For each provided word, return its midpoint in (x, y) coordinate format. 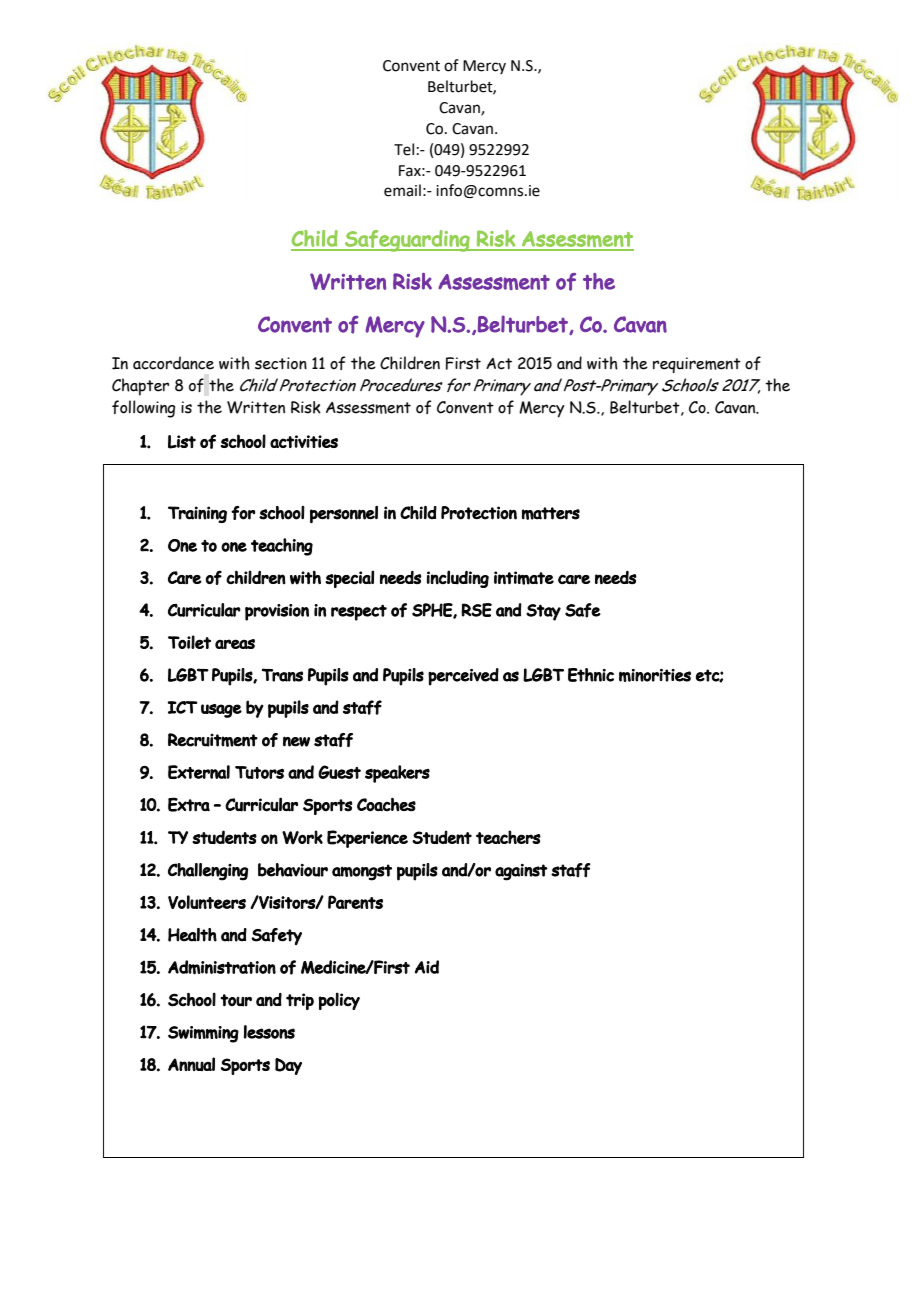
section (281, 363)
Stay (543, 612)
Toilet (189, 642)
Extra (189, 804)
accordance (173, 363)
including (458, 579)
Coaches (386, 804)
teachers (508, 837)
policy (339, 1001)
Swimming (203, 1034)
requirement (697, 365)
